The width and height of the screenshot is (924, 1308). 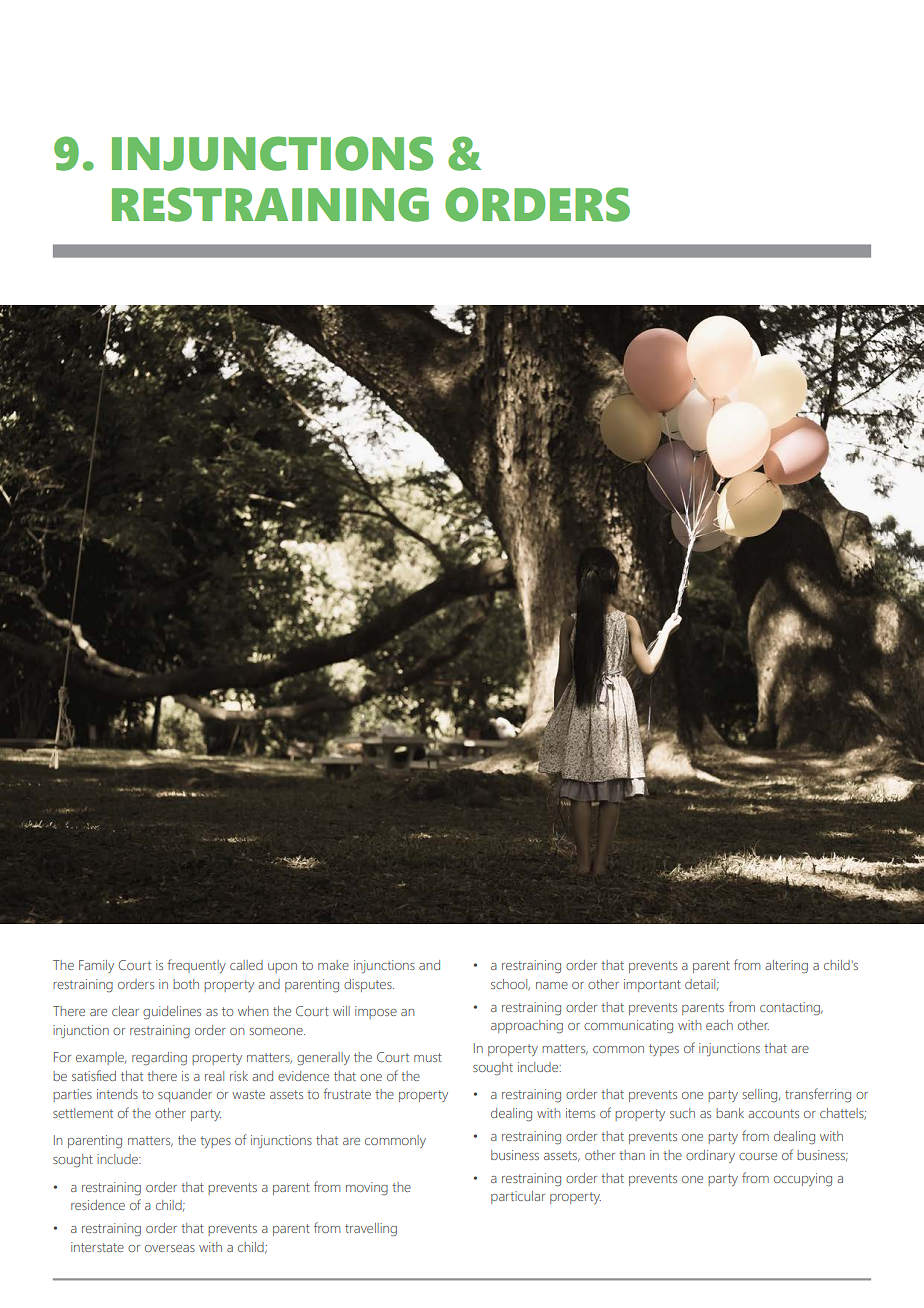 I want to click on altering, so click(x=786, y=967).
